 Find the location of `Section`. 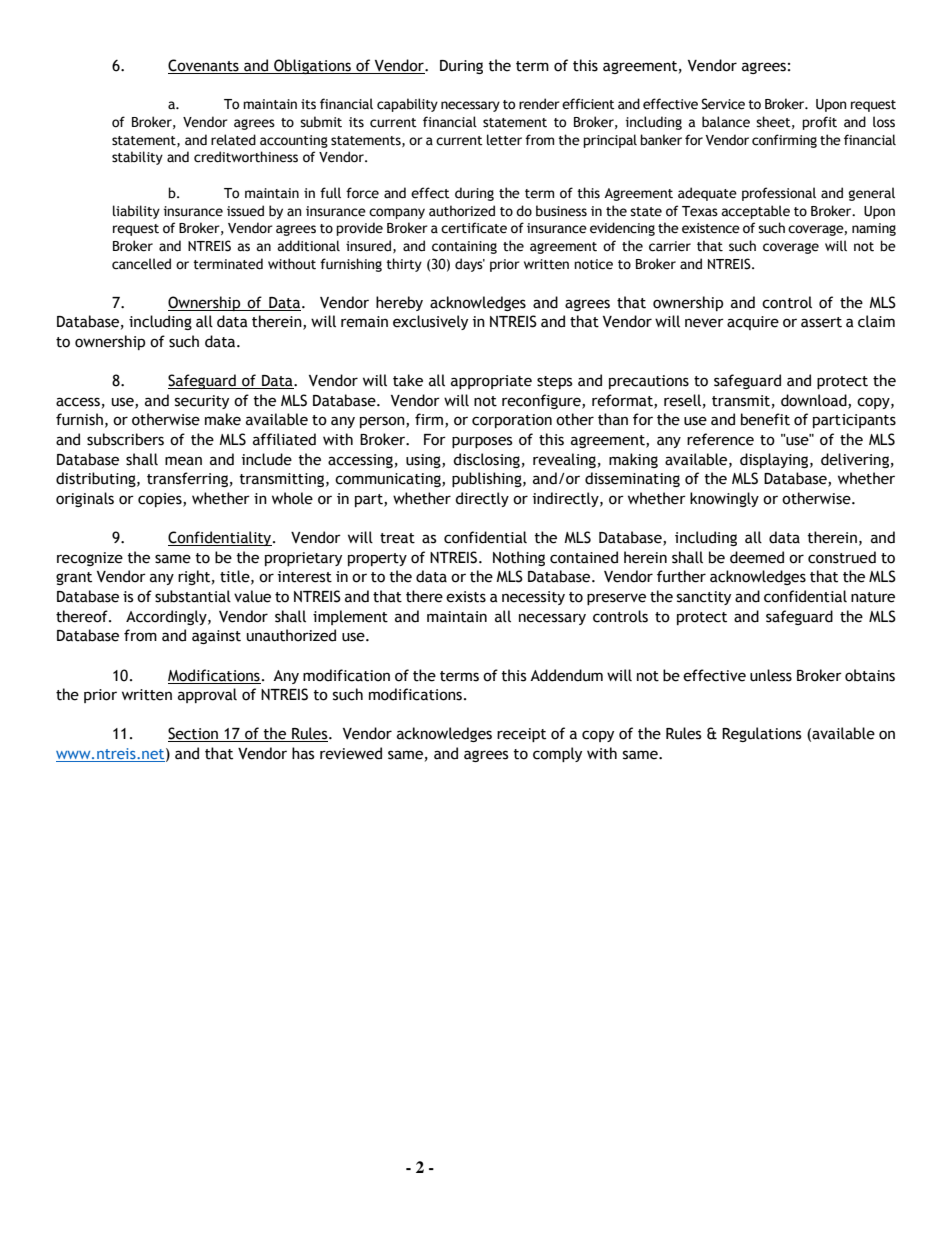

Section is located at coordinates (194, 734).
